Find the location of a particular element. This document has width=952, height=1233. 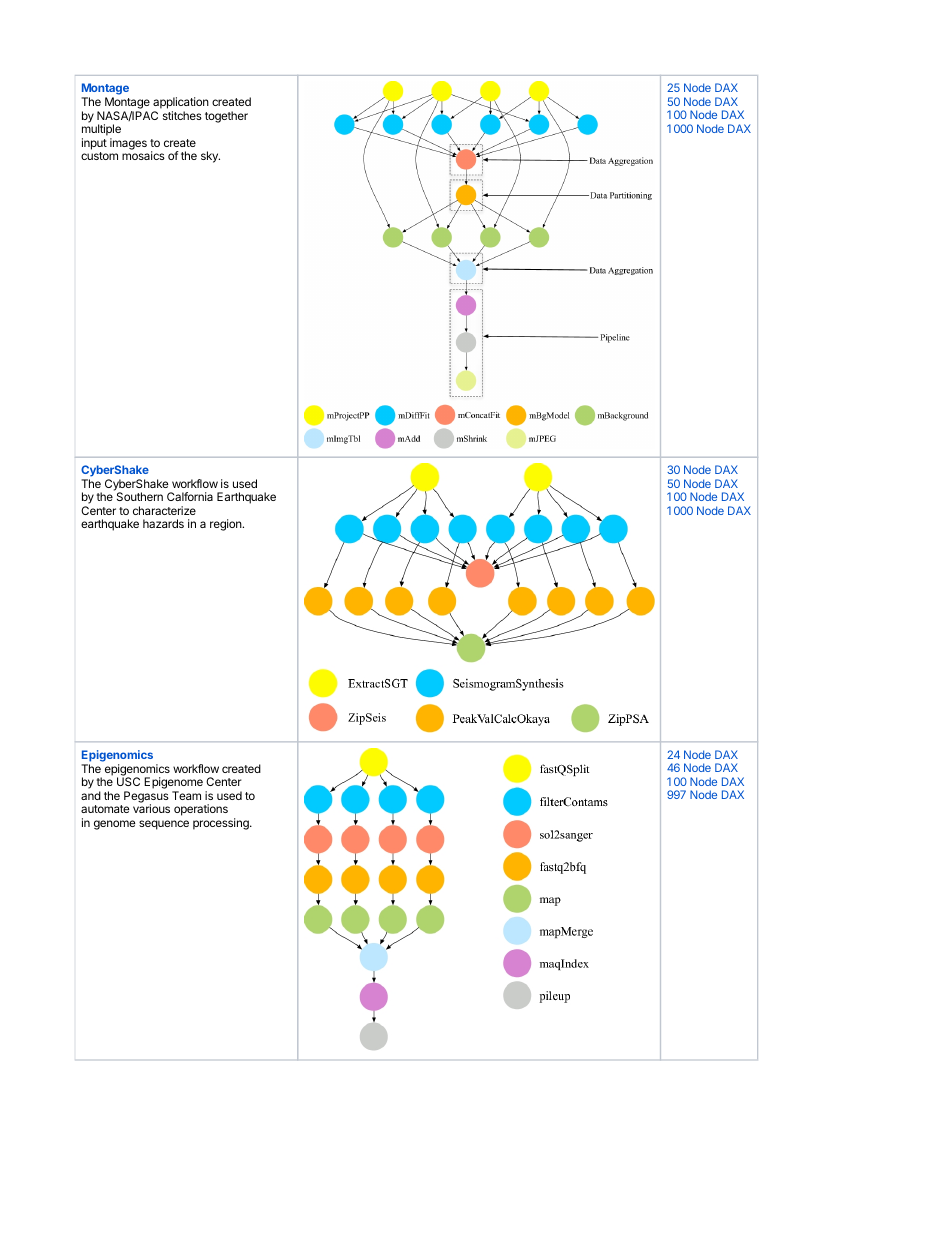

characterize is located at coordinates (164, 510).
